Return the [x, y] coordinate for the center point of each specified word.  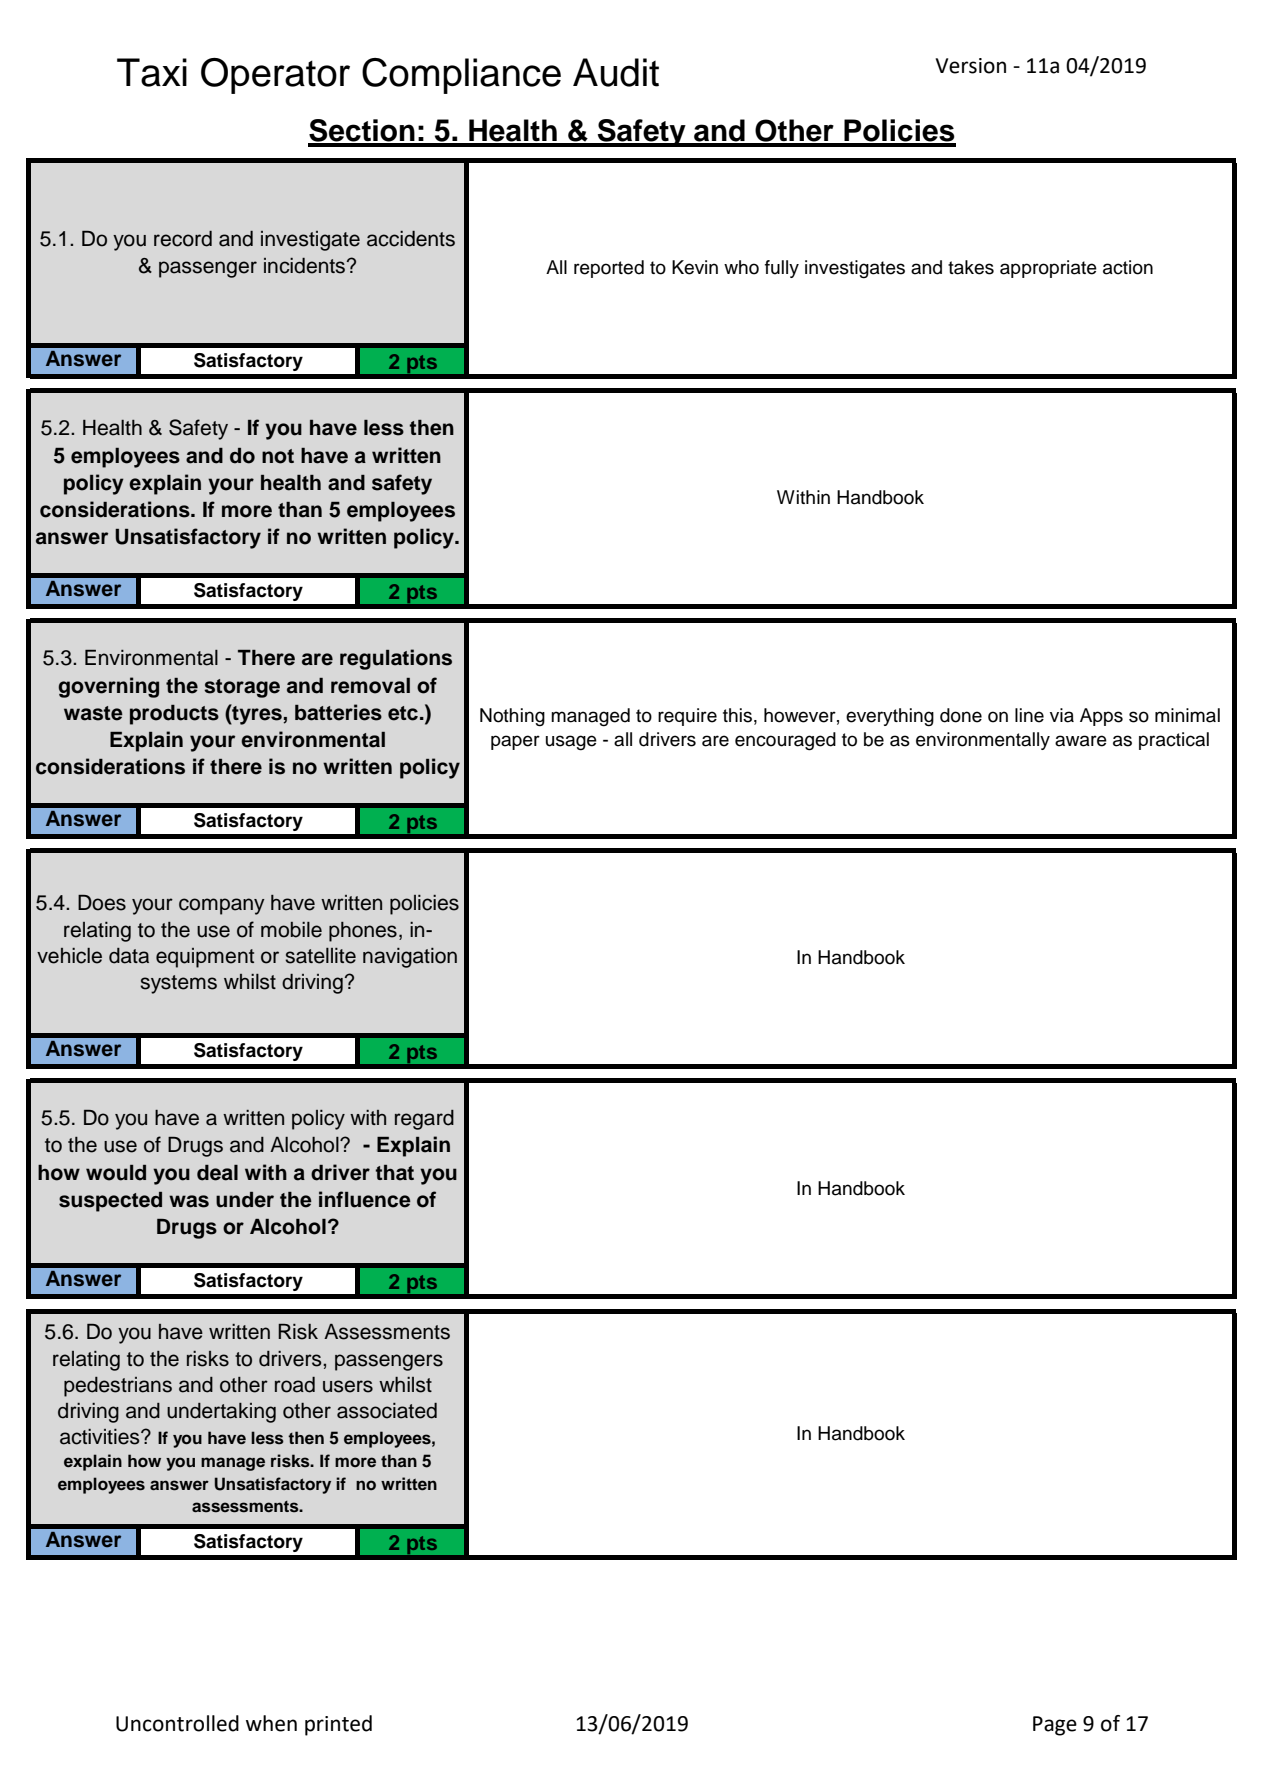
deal [217, 1173]
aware [1081, 741]
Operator [275, 76]
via [1062, 715]
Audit [616, 72]
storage [242, 688]
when [271, 1723]
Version [971, 66]
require [687, 717]
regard [424, 1120]
